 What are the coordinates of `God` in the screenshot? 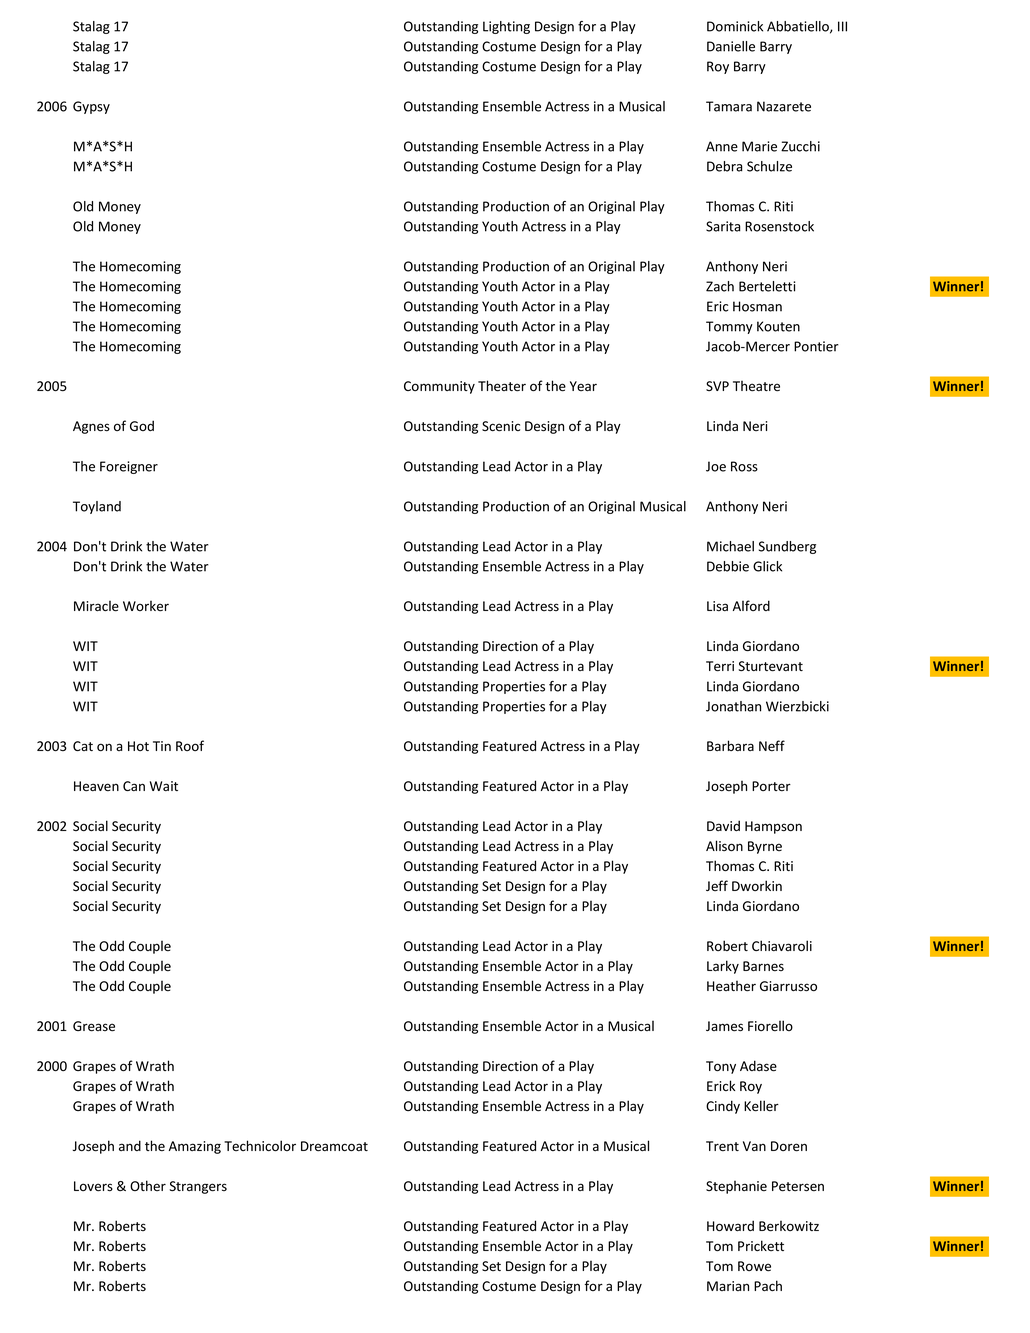 It's located at (142, 425).
